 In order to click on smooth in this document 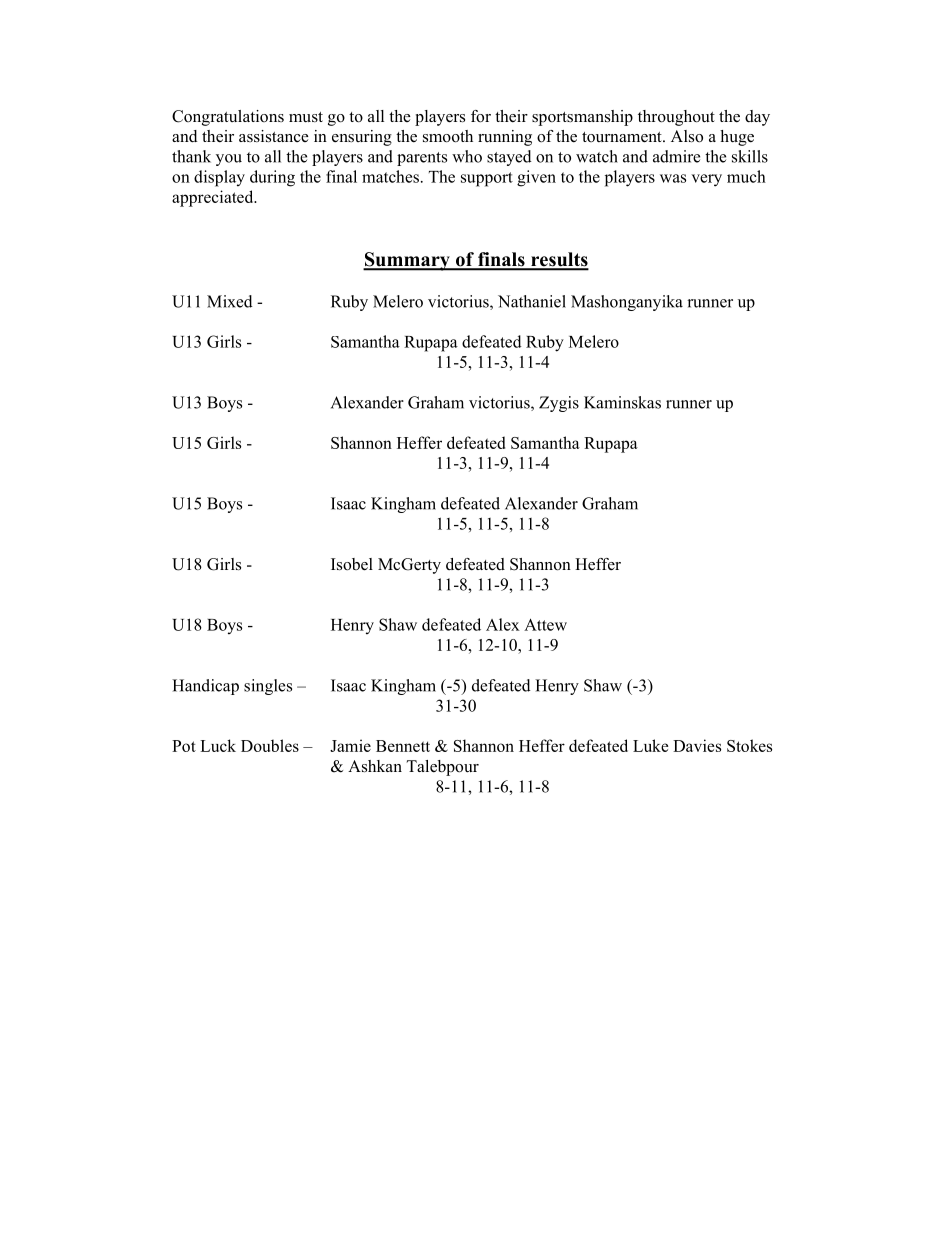, I will do `click(448, 136)`.
